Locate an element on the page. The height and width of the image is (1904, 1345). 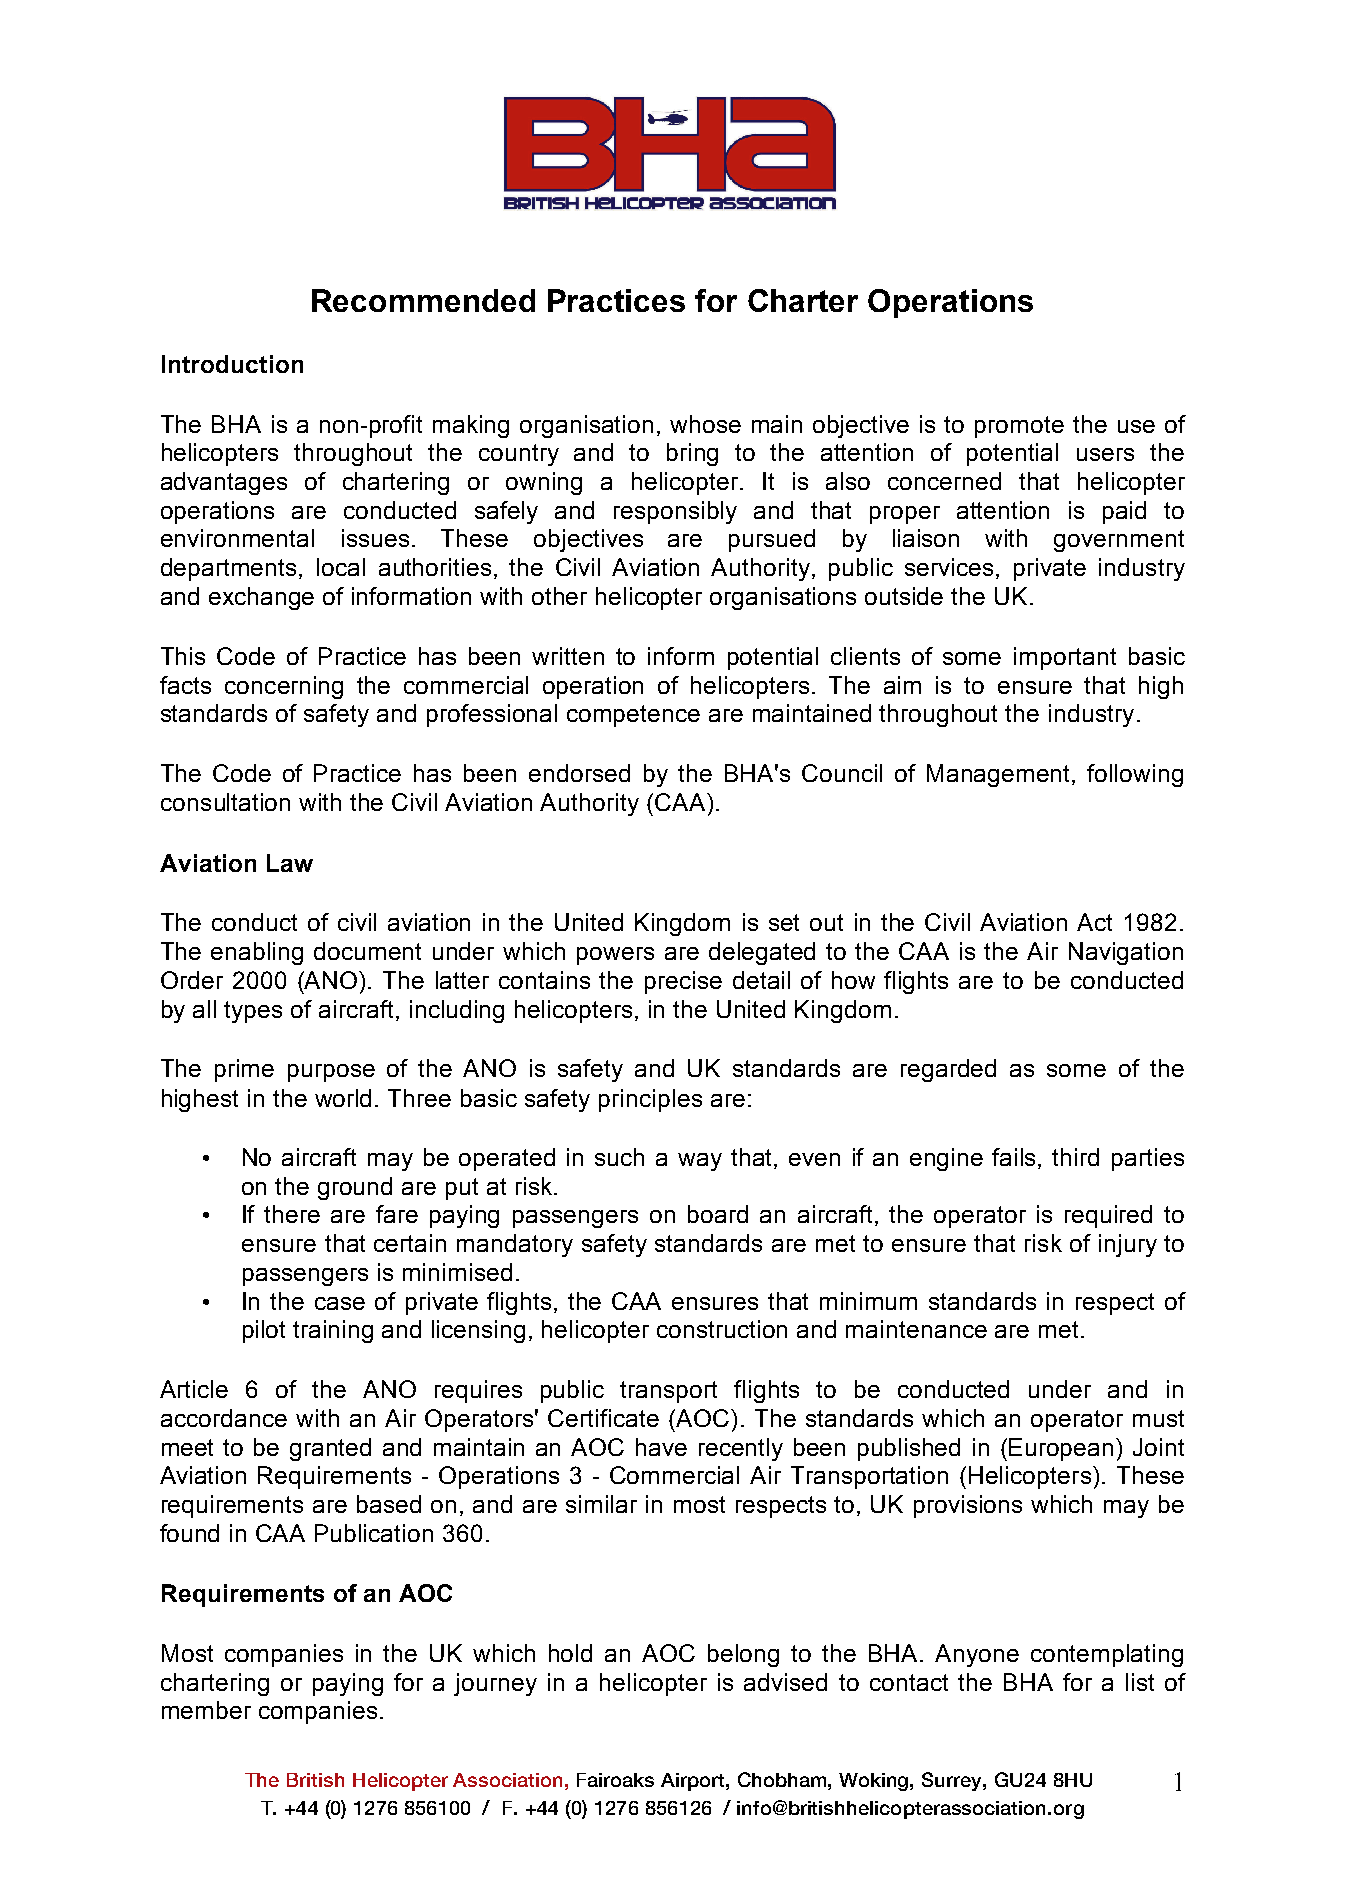
board is located at coordinates (718, 1214).
